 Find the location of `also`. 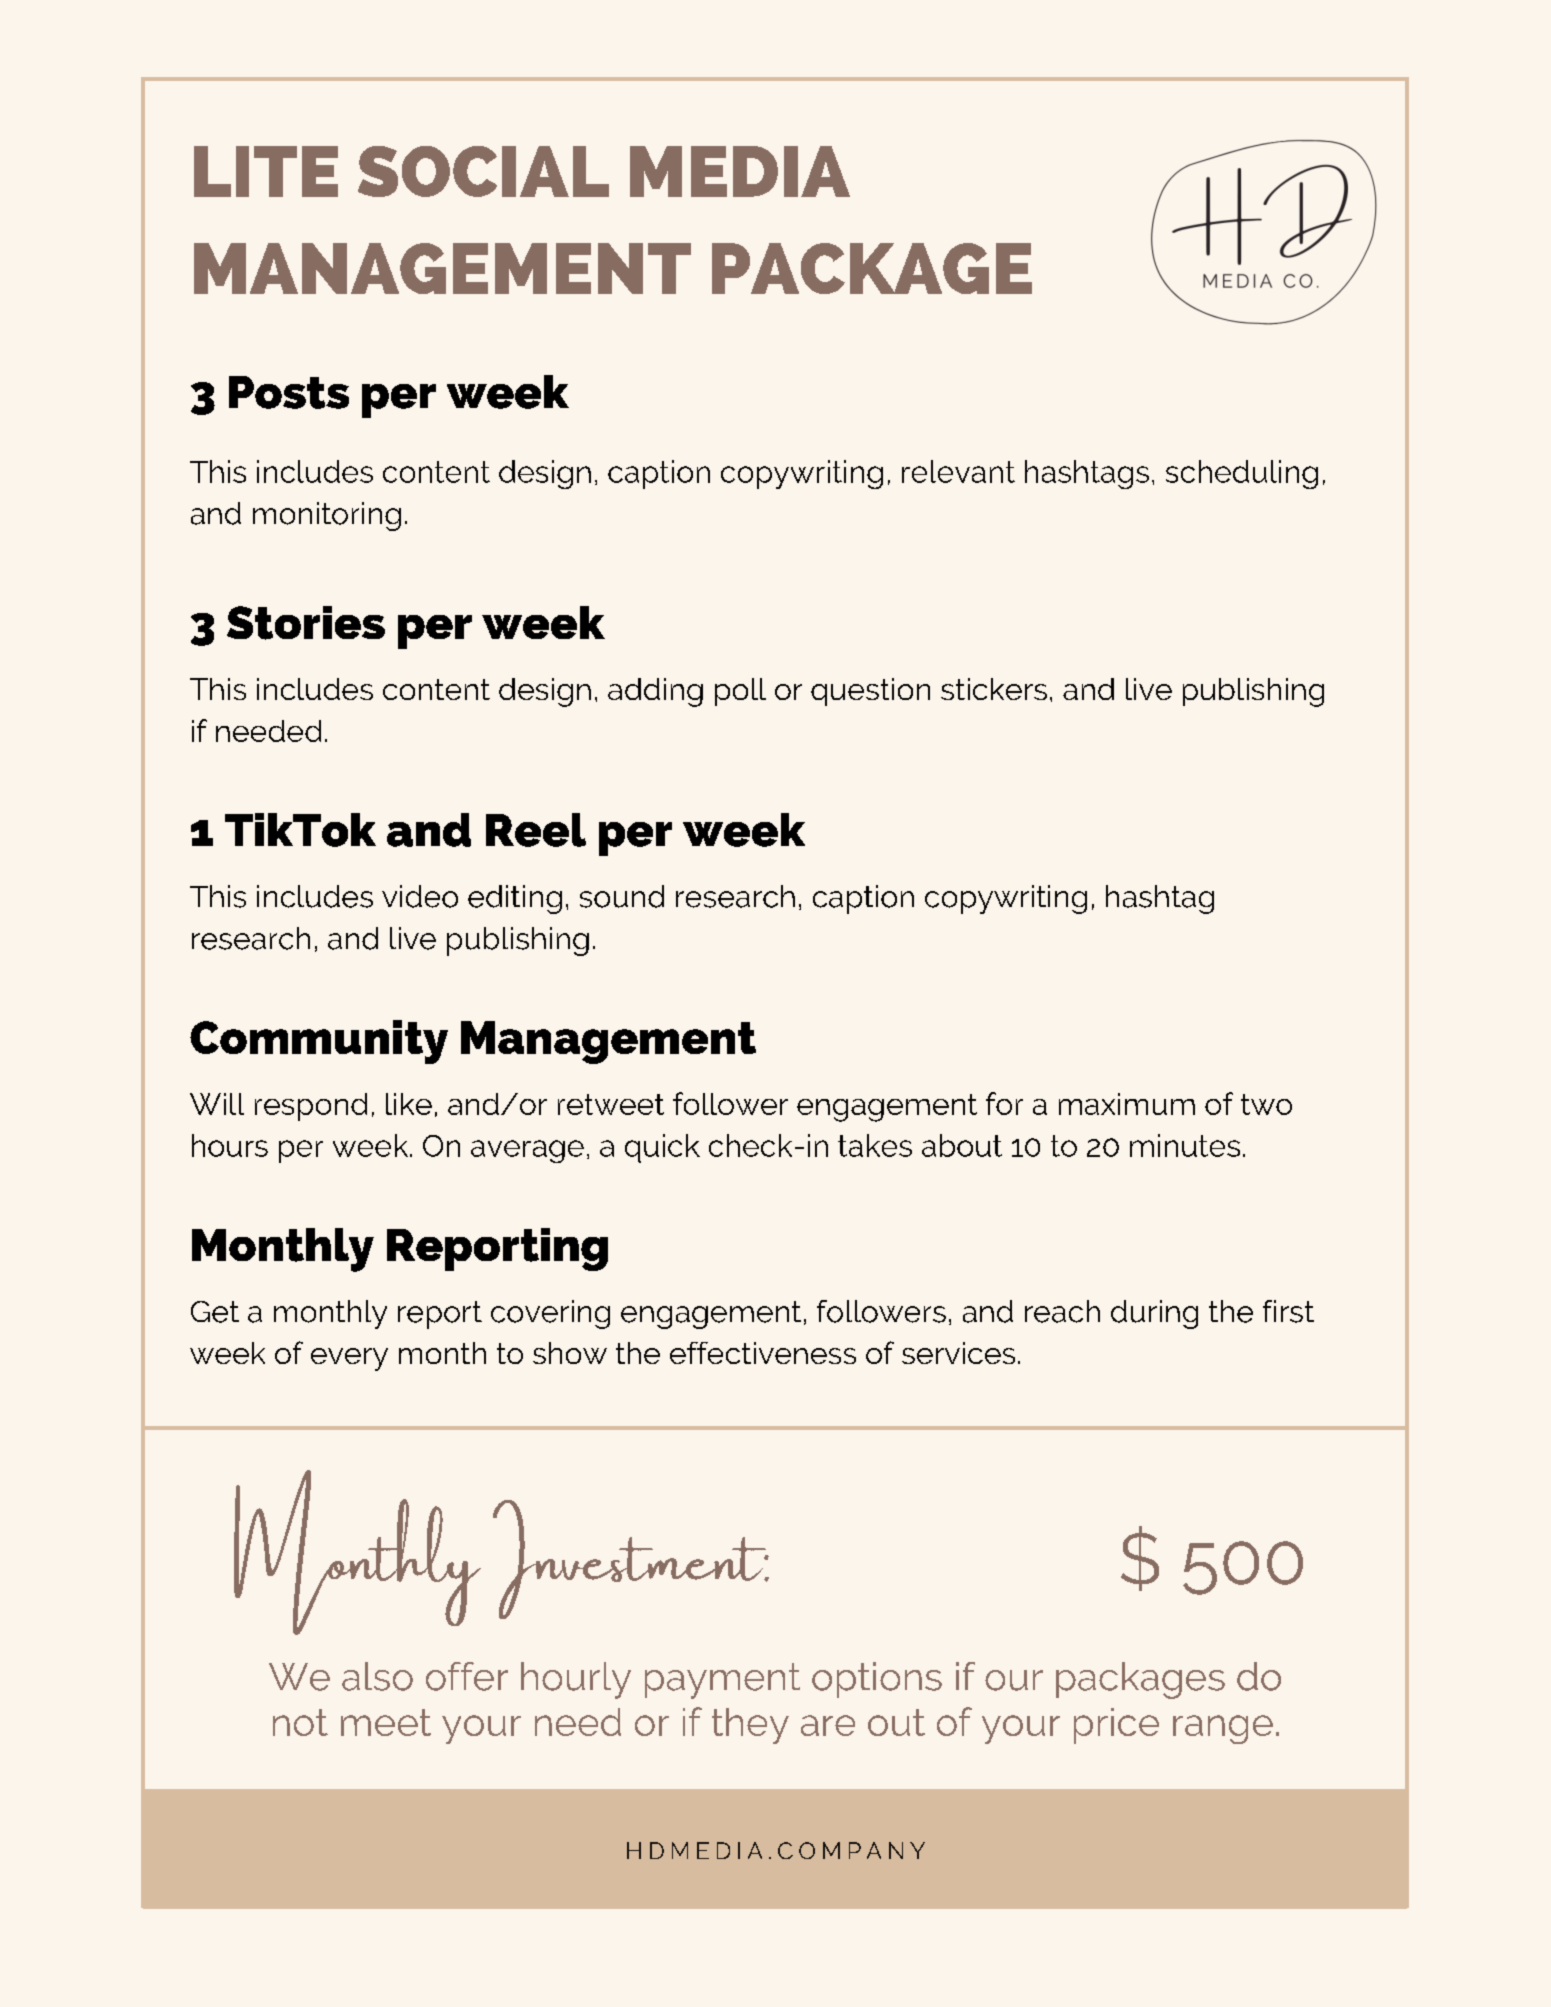

also is located at coordinates (377, 1676).
